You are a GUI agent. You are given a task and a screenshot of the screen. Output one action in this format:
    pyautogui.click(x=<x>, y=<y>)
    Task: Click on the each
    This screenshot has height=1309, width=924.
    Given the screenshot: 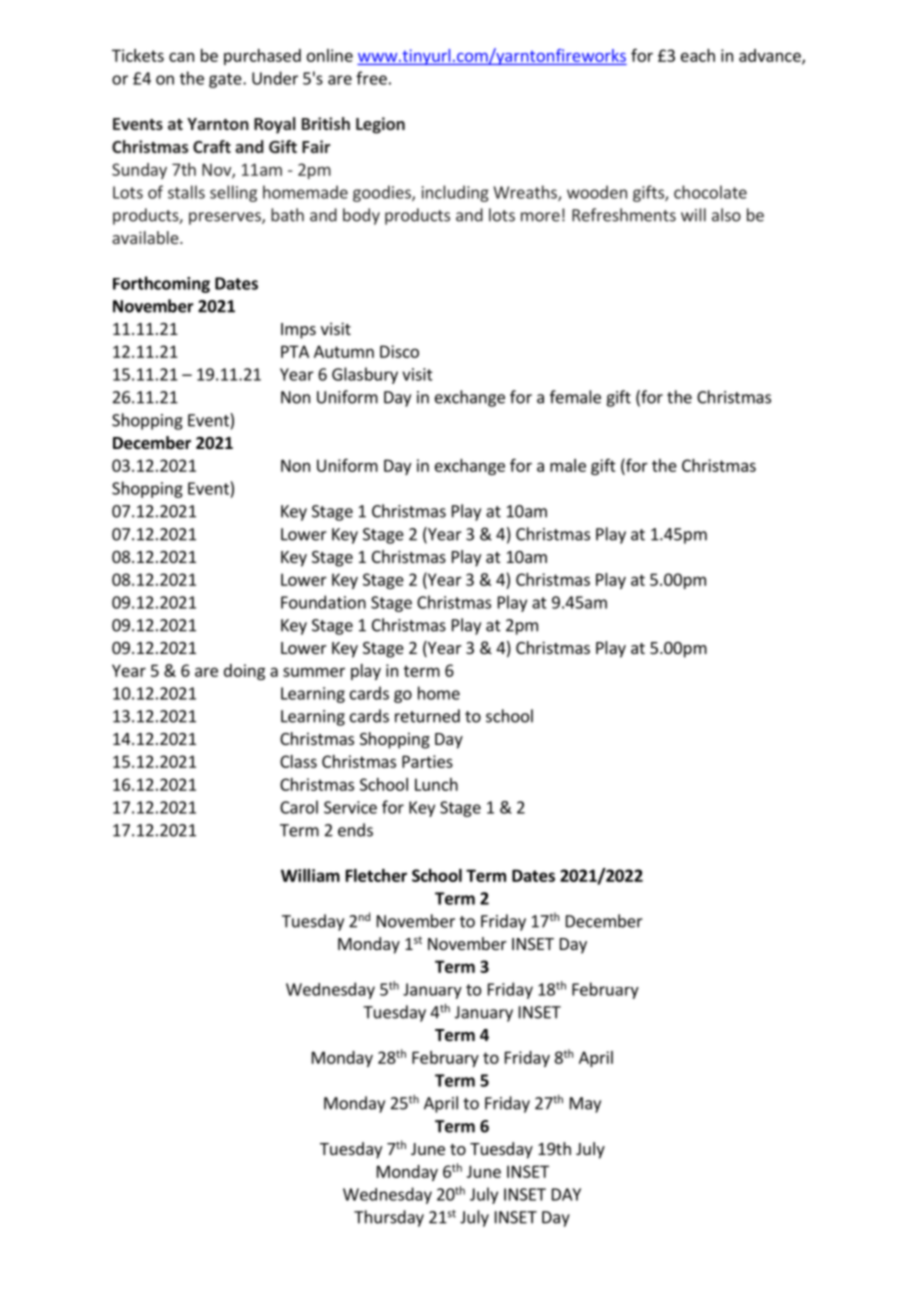 What is the action you would take?
    pyautogui.click(x=698, y=55)
